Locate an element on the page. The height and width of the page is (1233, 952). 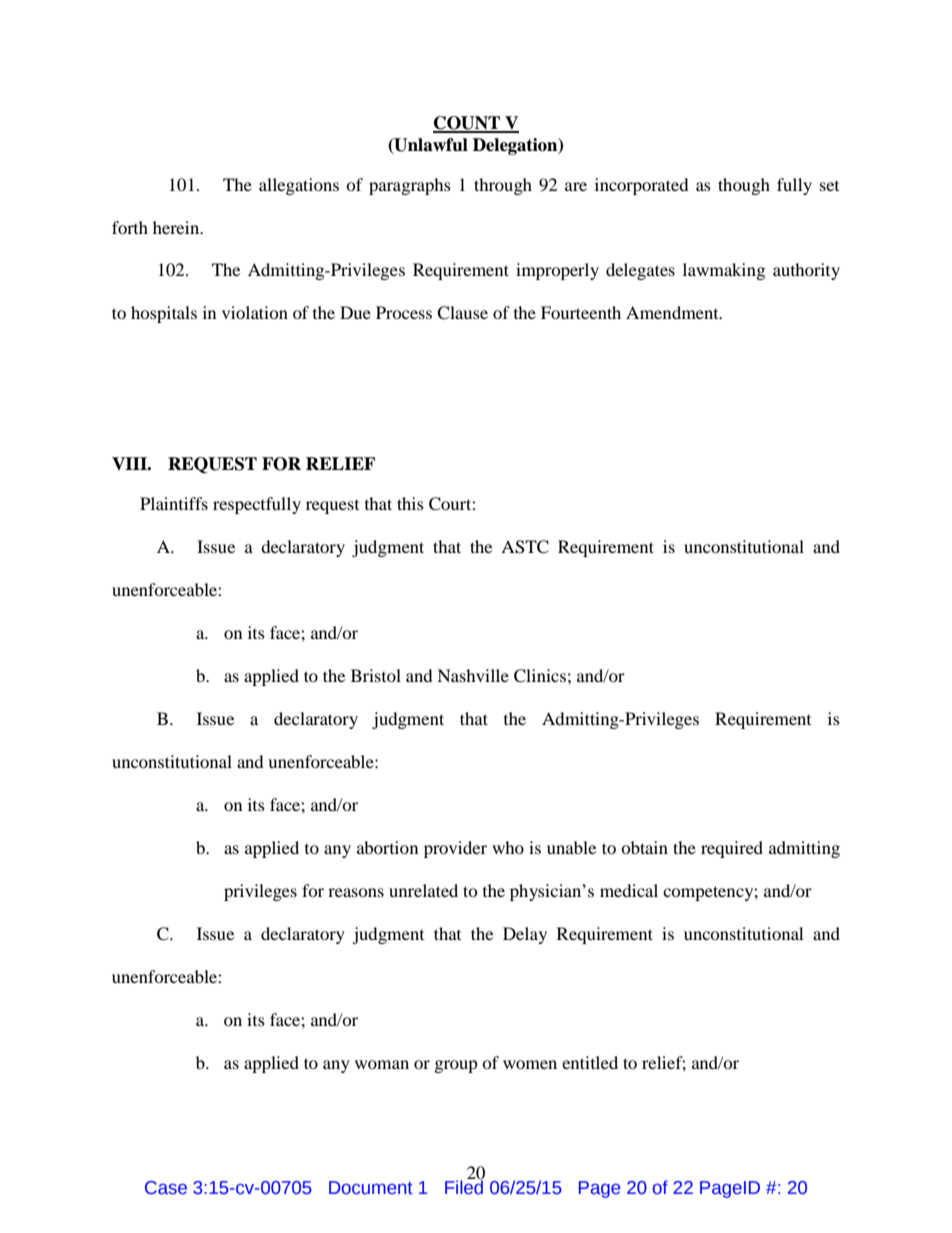
Clause is located at coordinates (462, 313).
